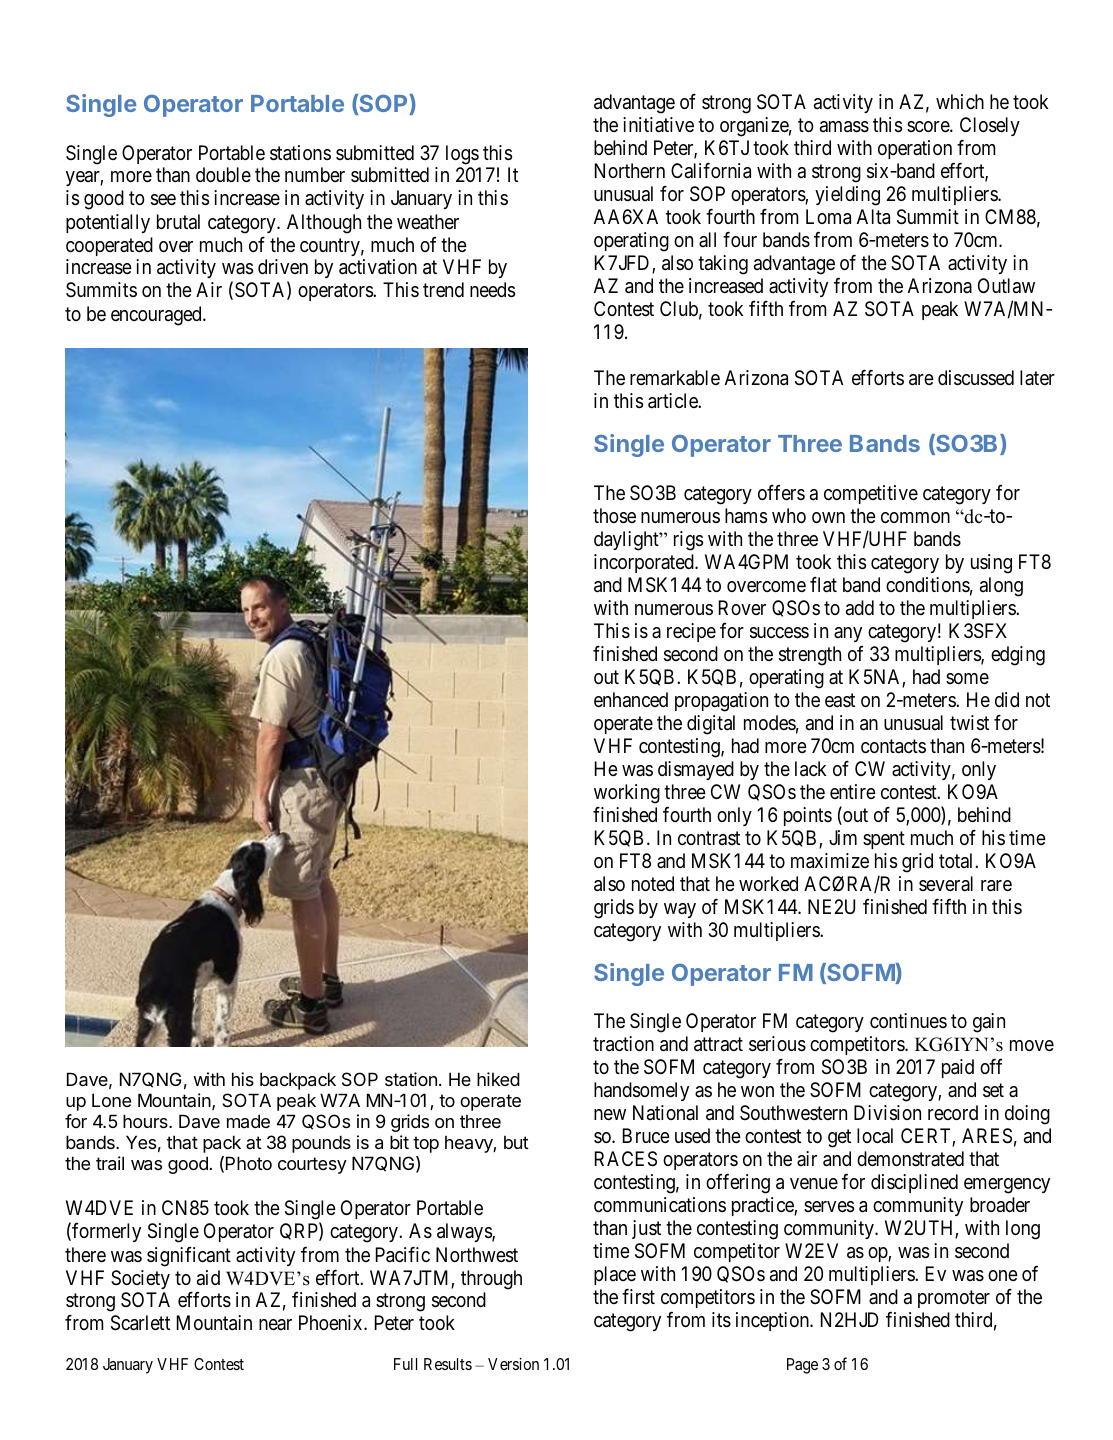 The image size is (1113, 1440). Describe the element at coordinates (631, 699) in the document. I see `enhanced` at that location.
